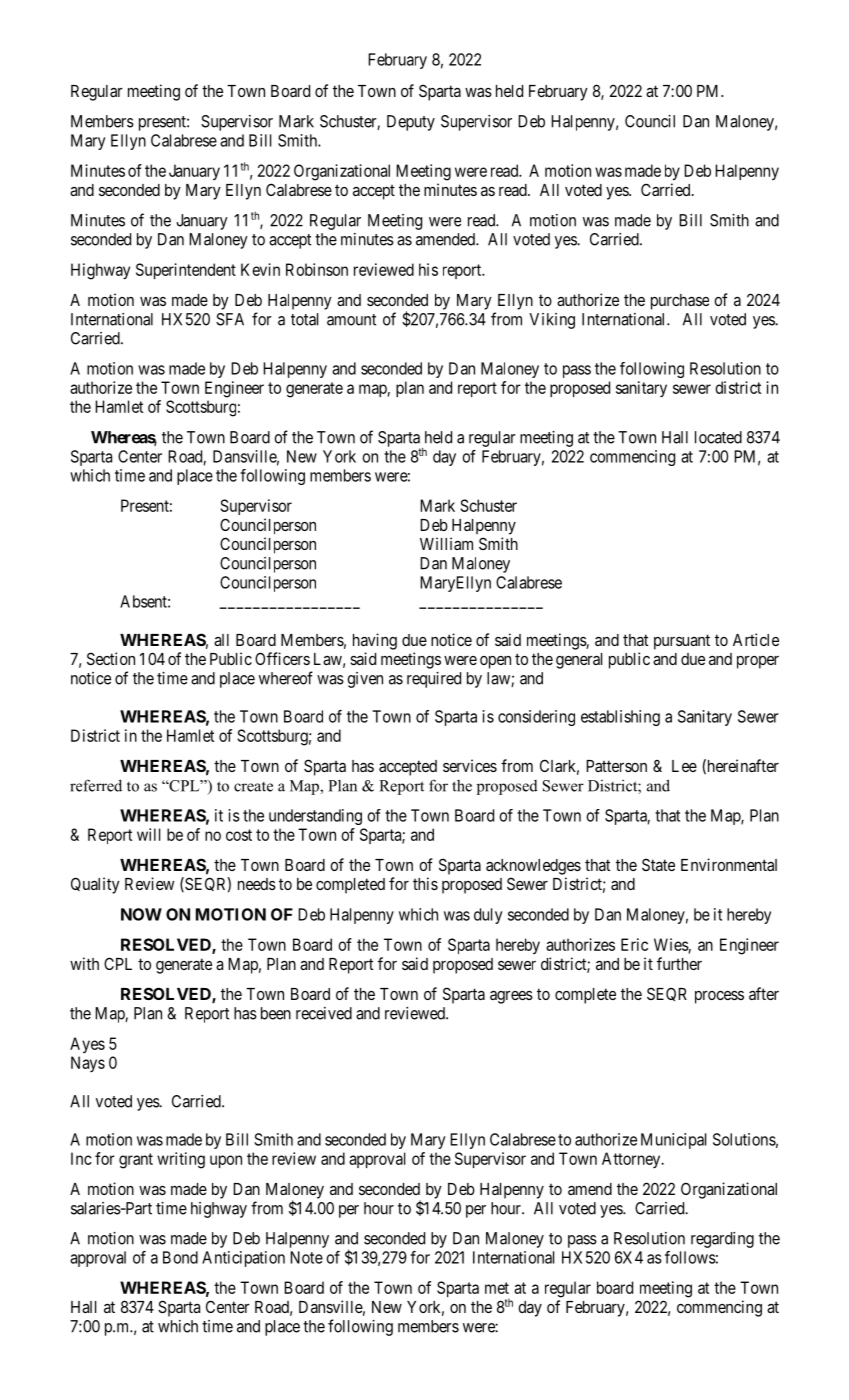 Image resolution: width=849 pixels, height=1400 pixels. What do you see at coordinates (511, 997) in the screenshot?
I see `agrees` at bounding box center [511, 997].
